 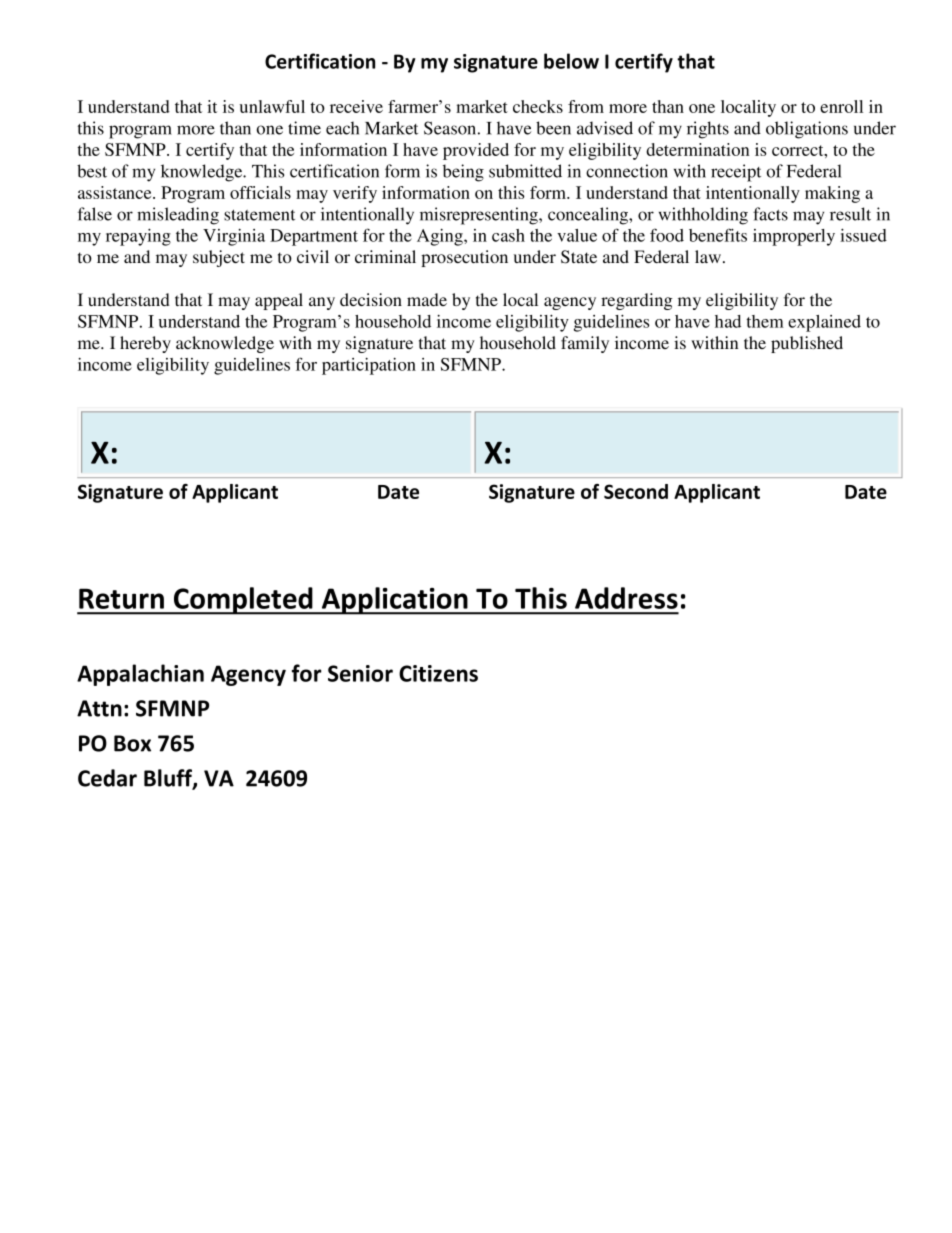 I want to click on participation, so click(x=369, y=366).
